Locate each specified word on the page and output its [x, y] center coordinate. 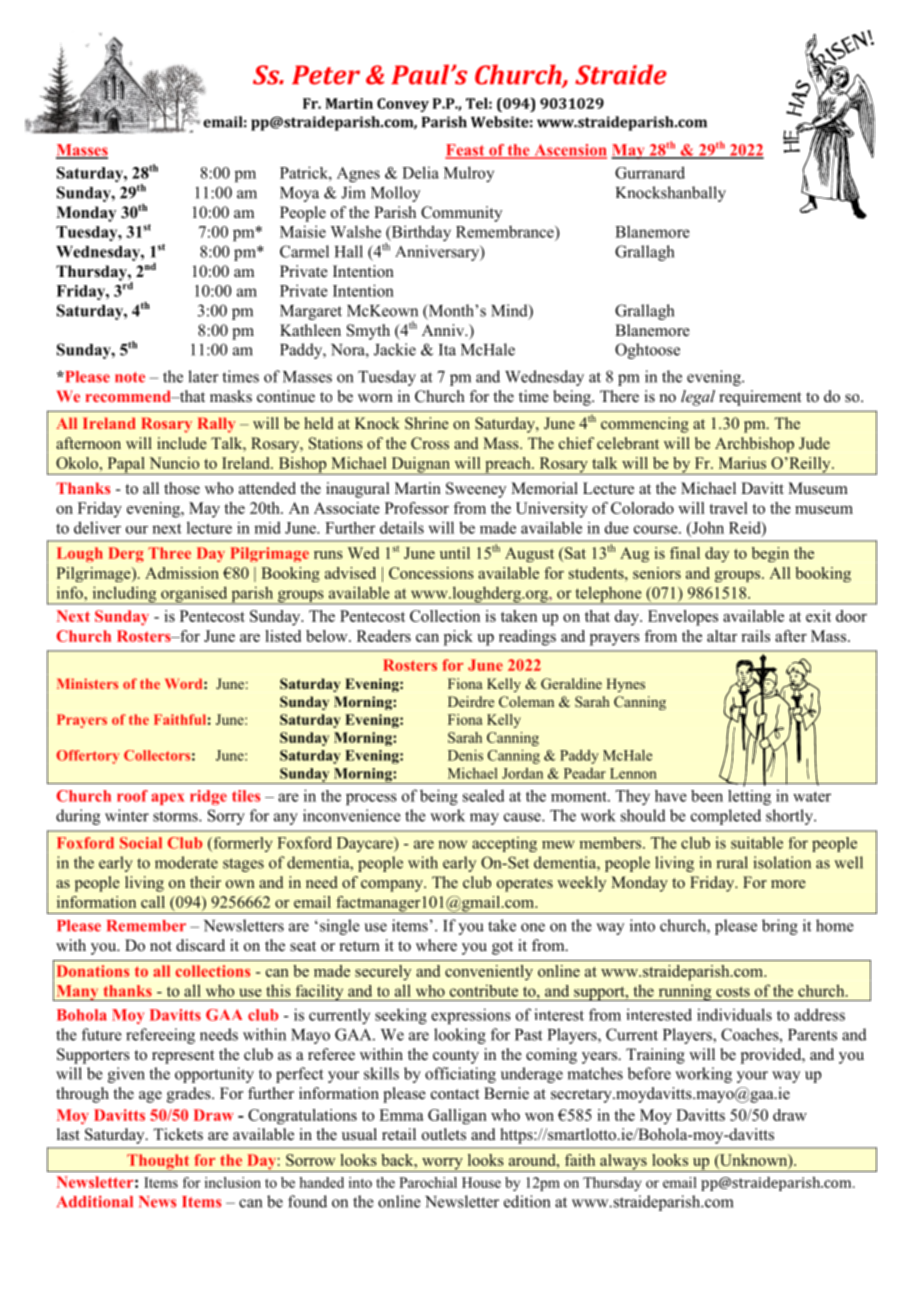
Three [169, 553]
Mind [510, 311]
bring [780, 927]
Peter [326, 75]
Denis [465, 755]
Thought [158, 1163]
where [436, 945]
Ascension [569, 151]
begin [770, 554]
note [130, 377]
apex [168, 799]
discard [200, 945]
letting [749, 797]
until [455, 553]
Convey [403, 105]
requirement [760, 398]
